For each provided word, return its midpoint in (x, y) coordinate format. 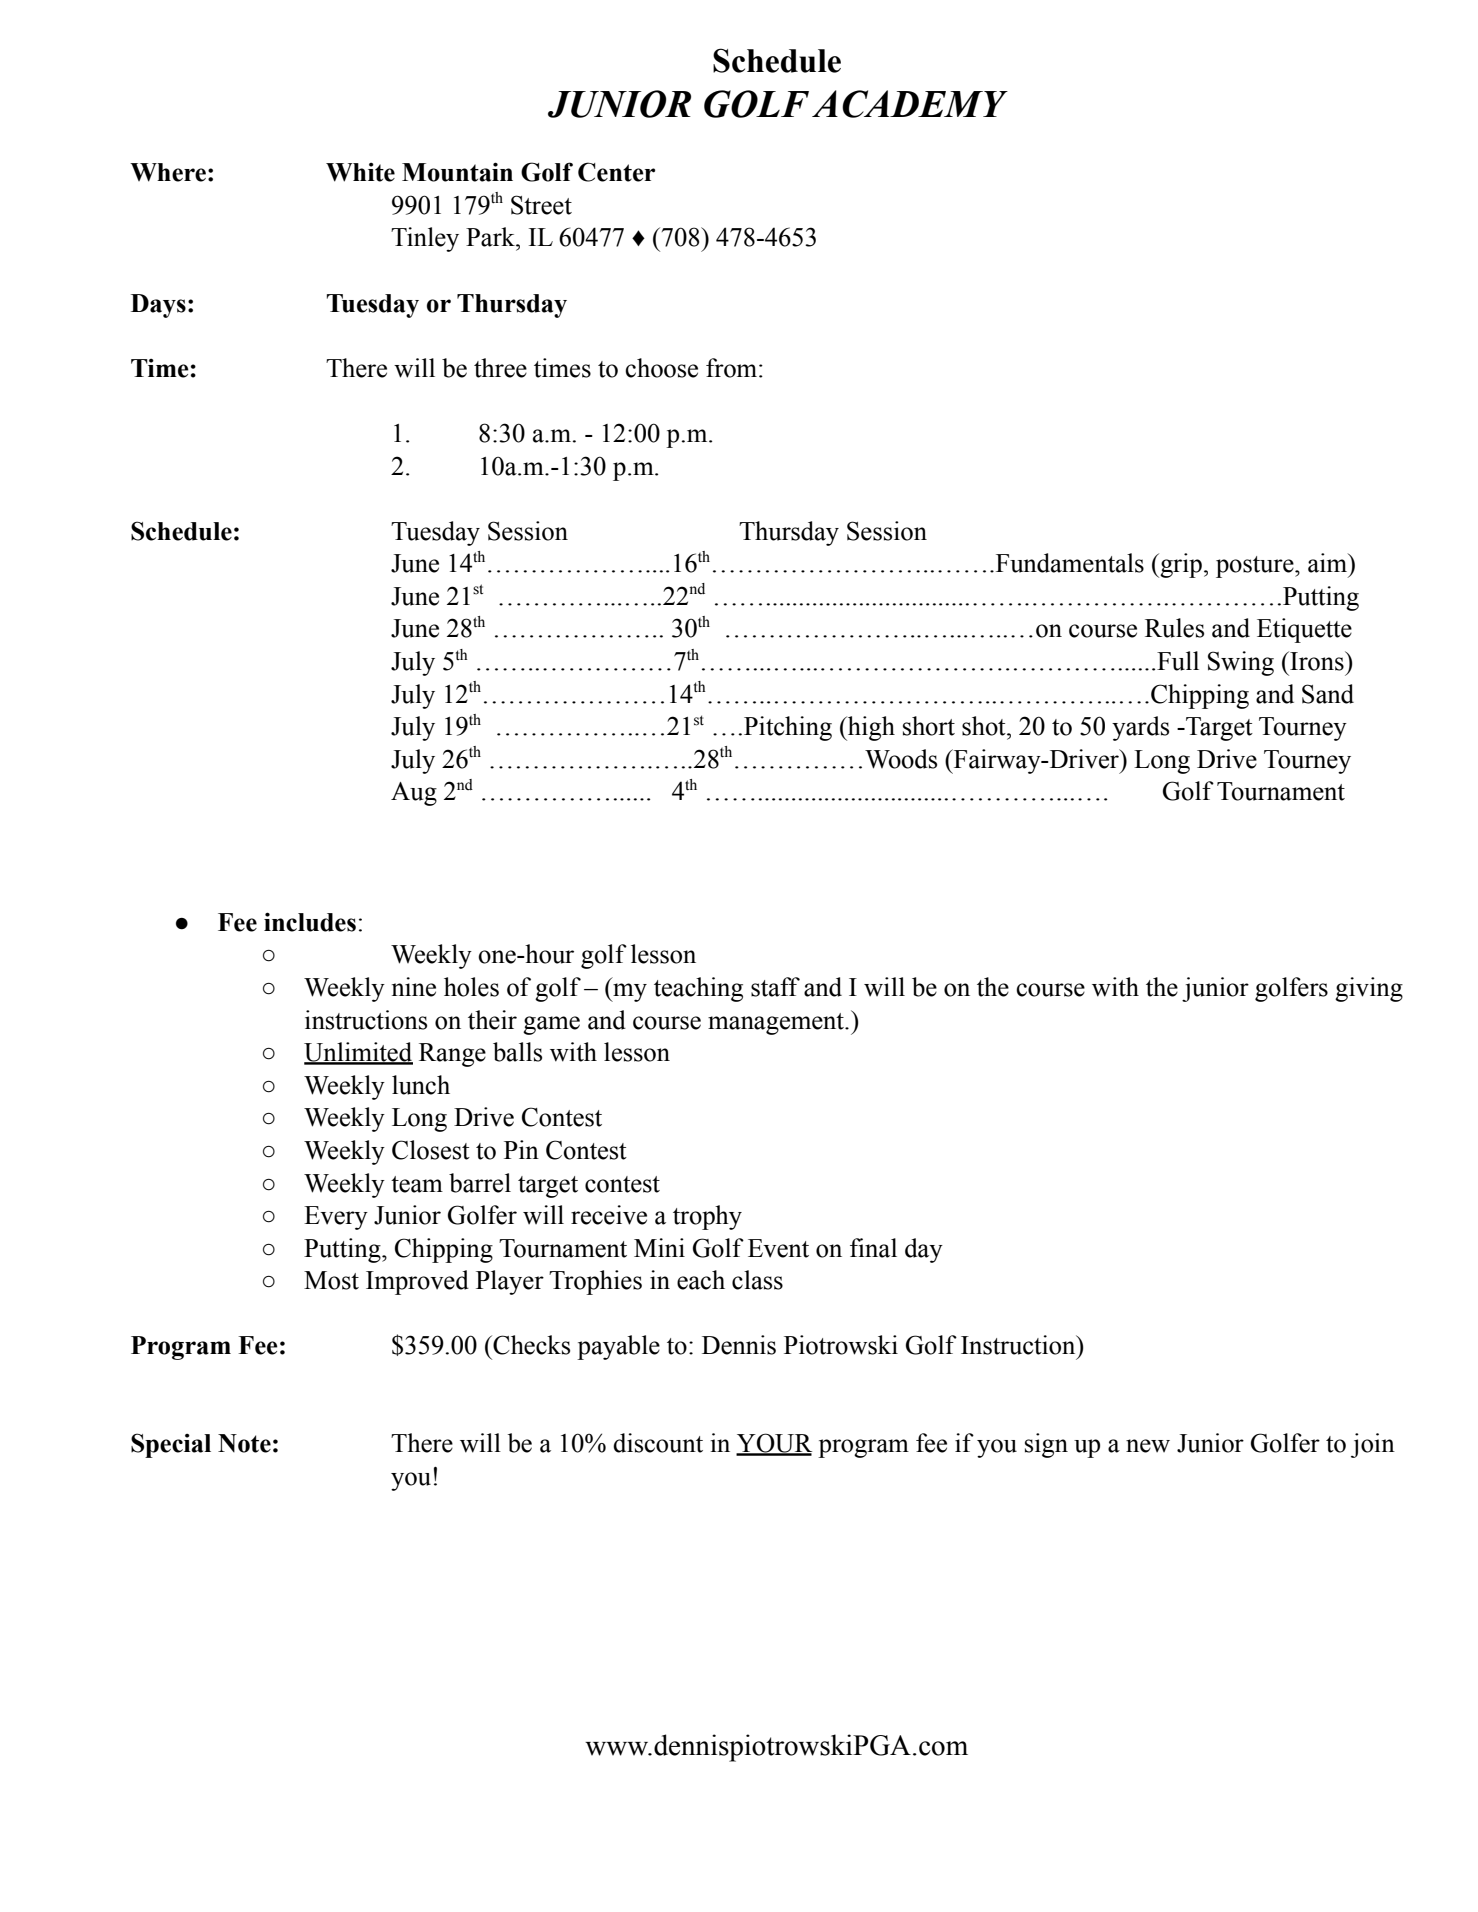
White (360, 172)
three (500, 368)
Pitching (788, 728)
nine (414, 987)
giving (1369, 989)
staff (775, 987)
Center (616, 172)
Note (244, 1443)
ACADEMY (910, 104)
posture (1256, 567)
